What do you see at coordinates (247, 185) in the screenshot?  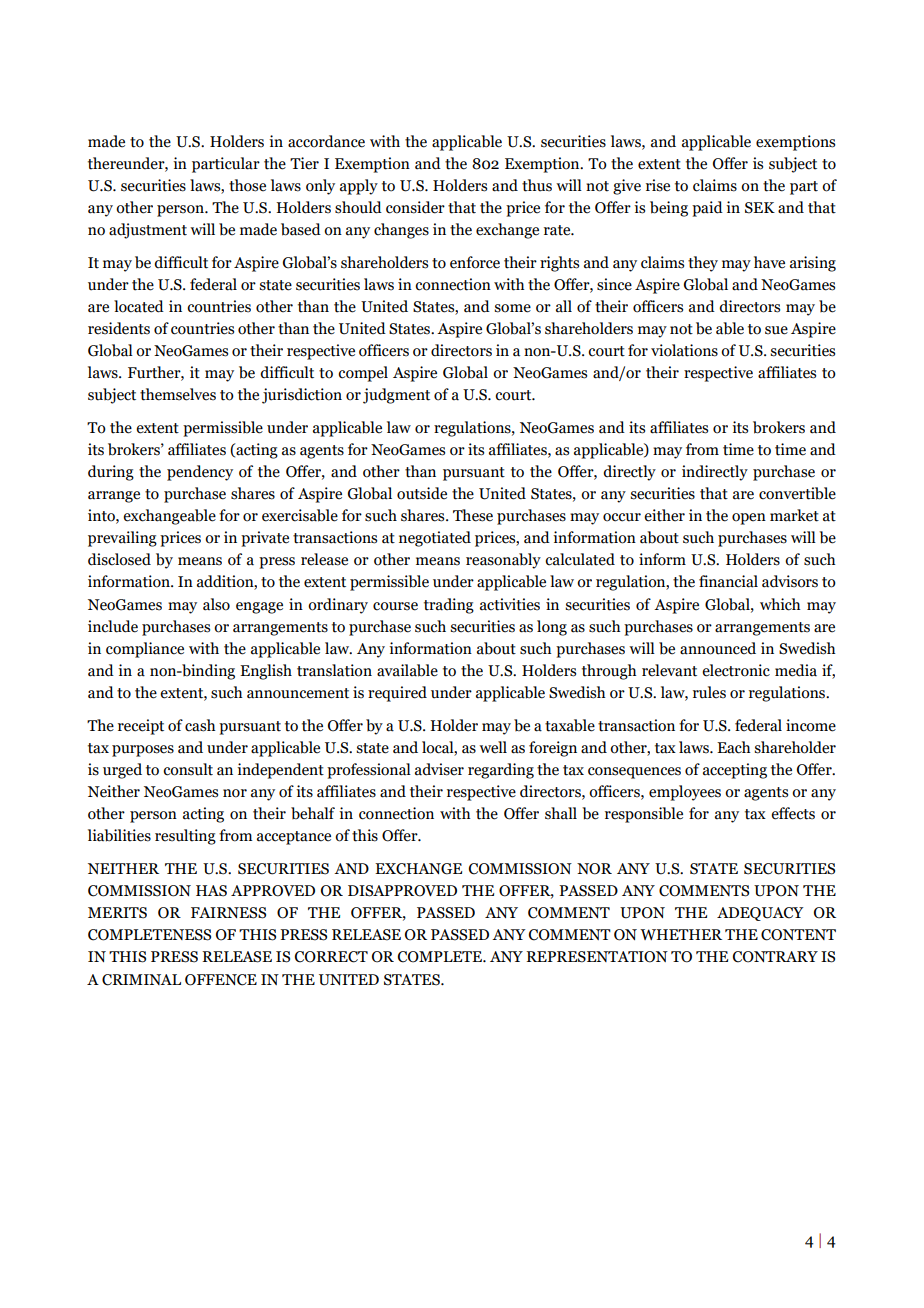 I see `those` at bounding box center [247, 185].
